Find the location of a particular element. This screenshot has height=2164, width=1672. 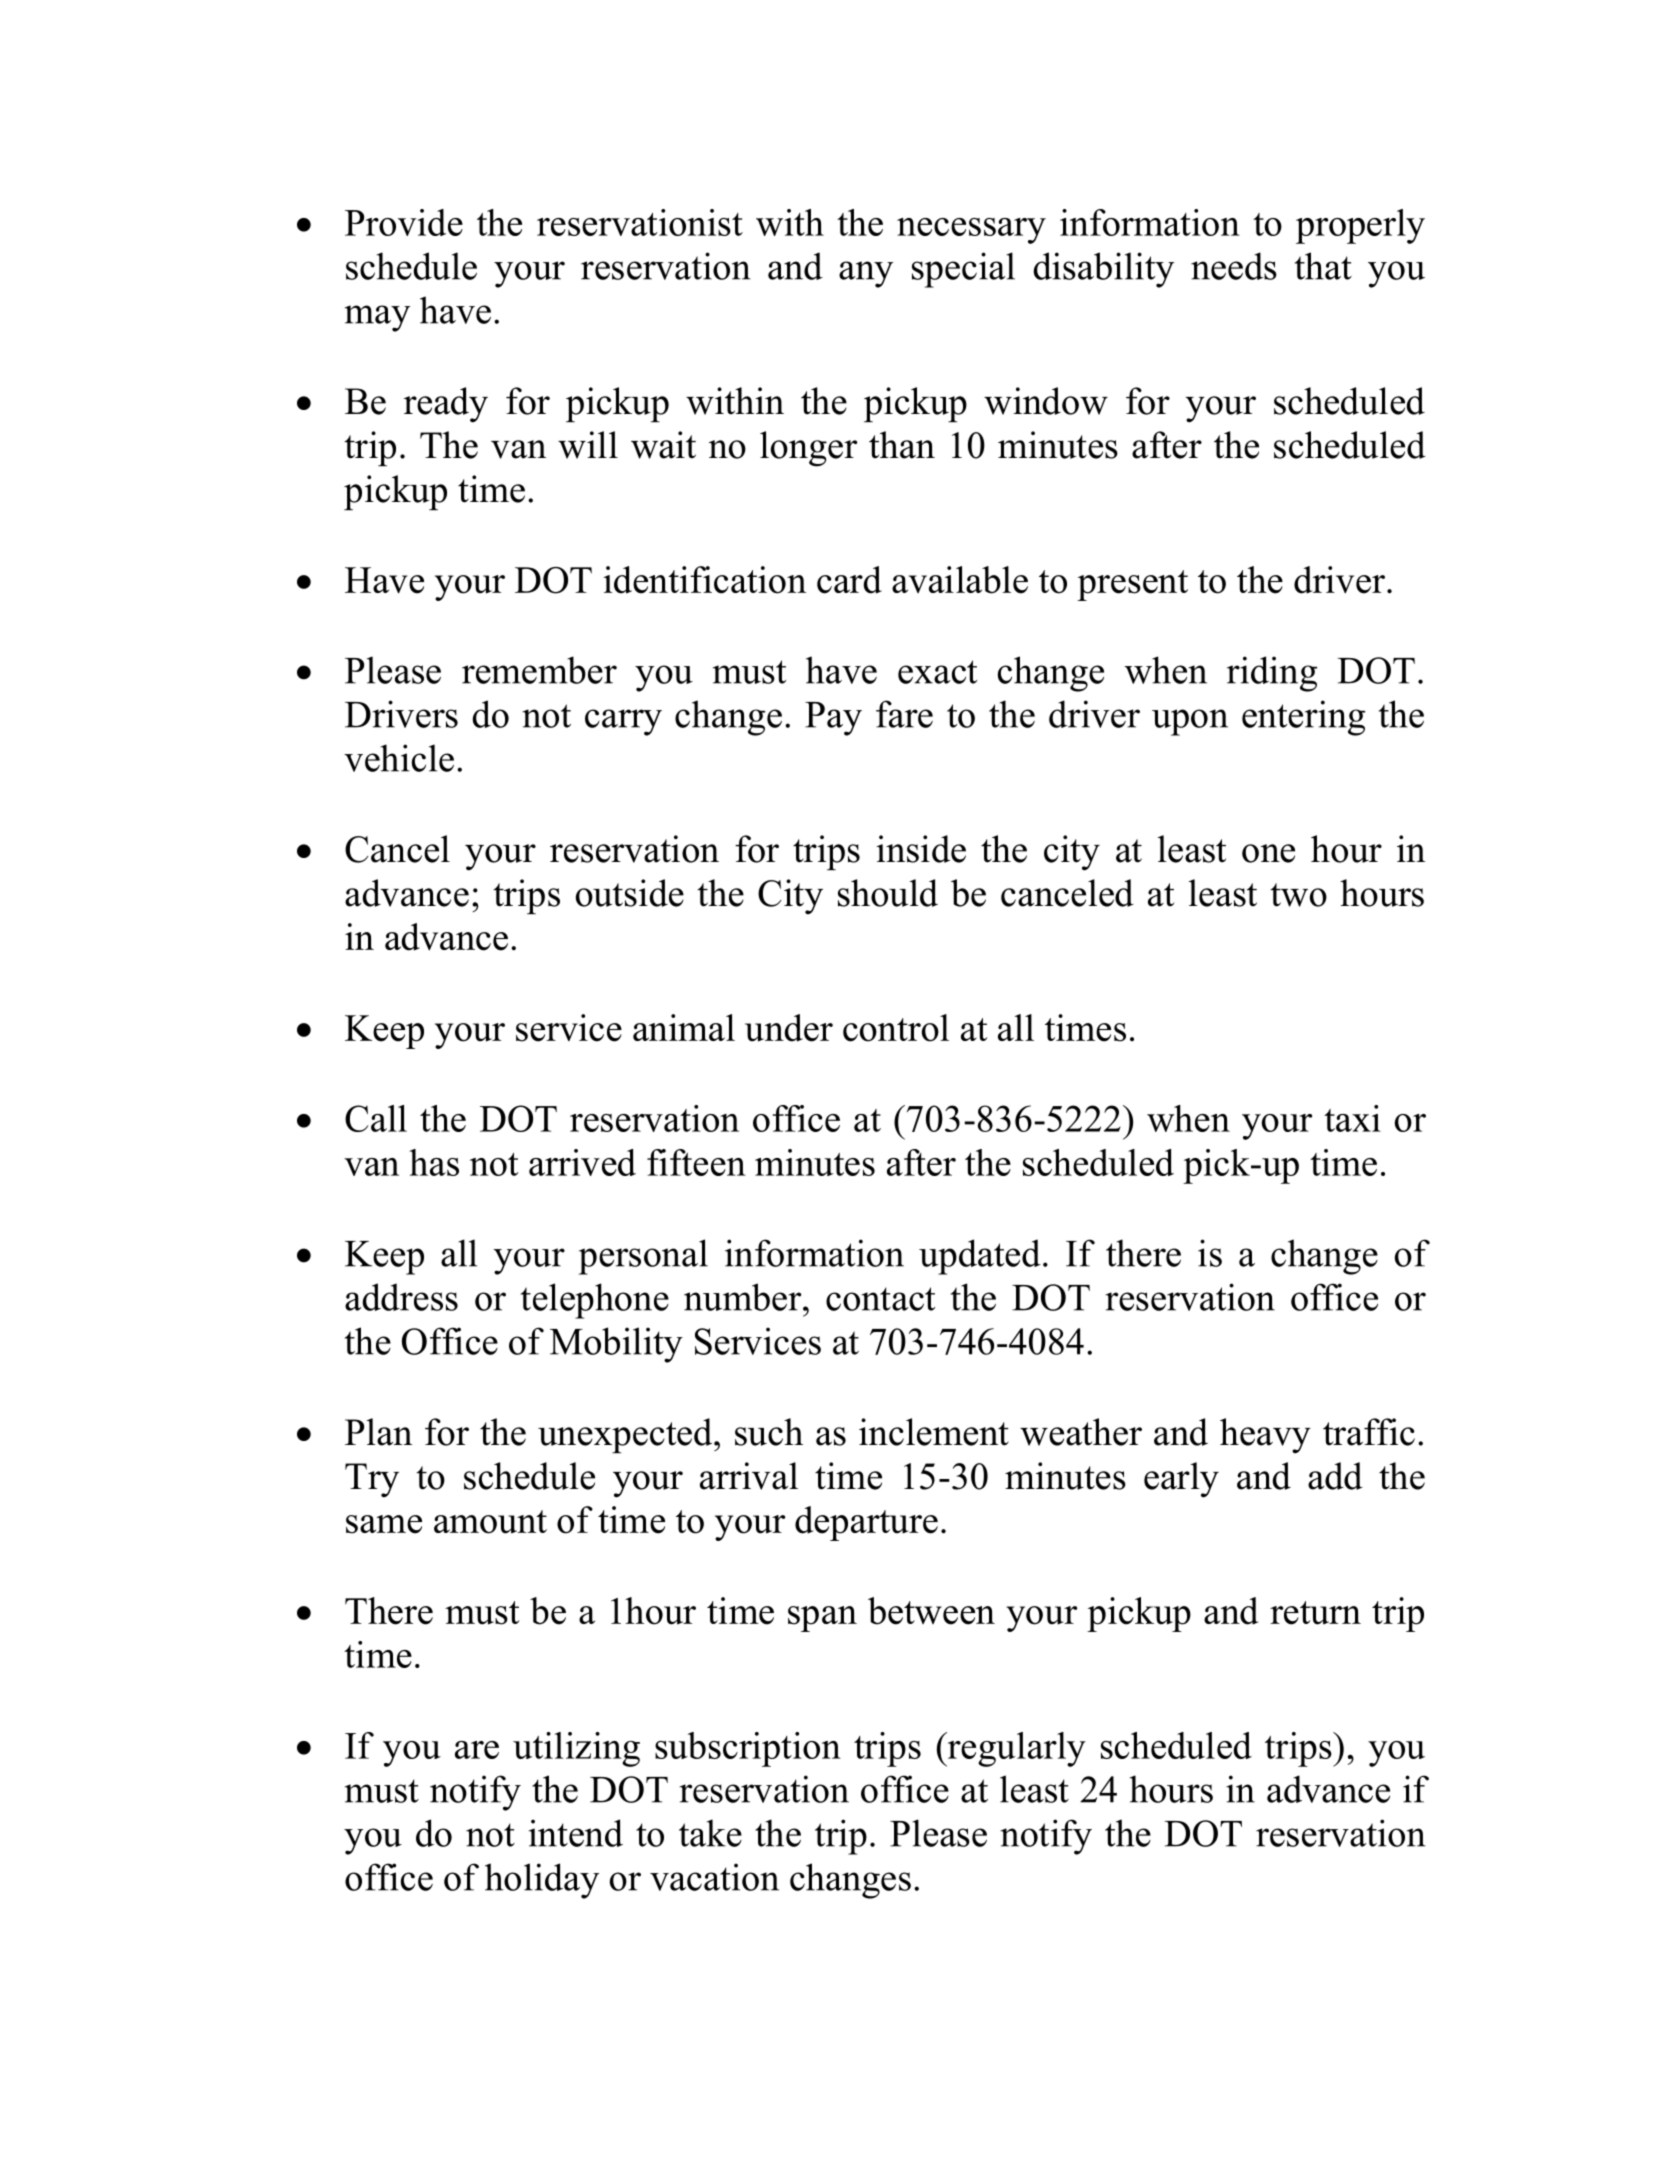

upon is located at coordinates (1190, 722).
